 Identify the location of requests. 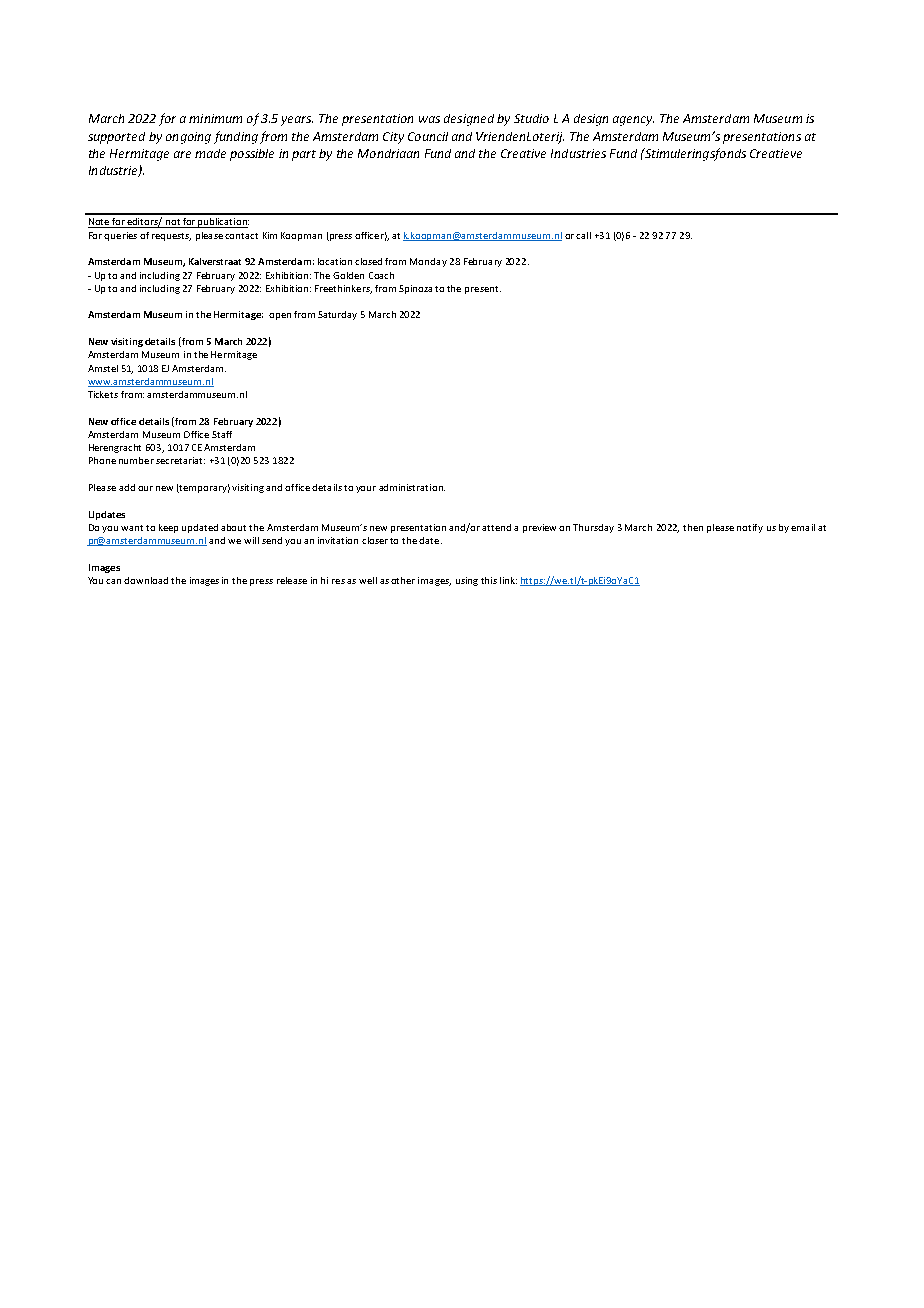
(171, 237).
